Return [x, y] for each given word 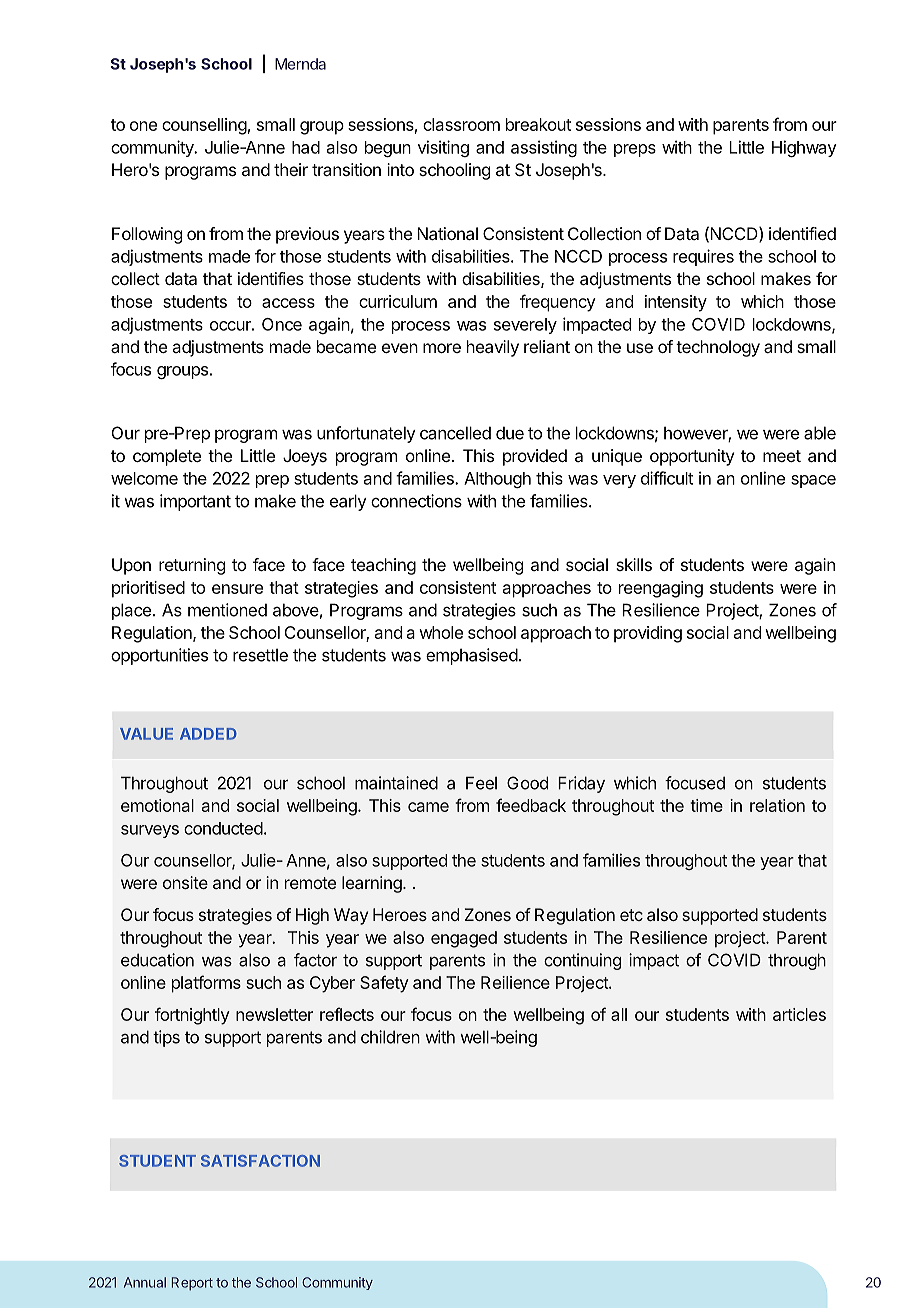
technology [718, 348]
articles [799, 1014]
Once [282, 324]
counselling [204, 126]
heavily [493, 348]
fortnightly [192, 1016]
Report [192, 1284]
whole [441, 632]
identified [802, 233]
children [390, 1037]
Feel [481, 783]
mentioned [227, 610]
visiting [443, 148]
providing [648, 634]
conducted [223, 828]
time [706, 805]
